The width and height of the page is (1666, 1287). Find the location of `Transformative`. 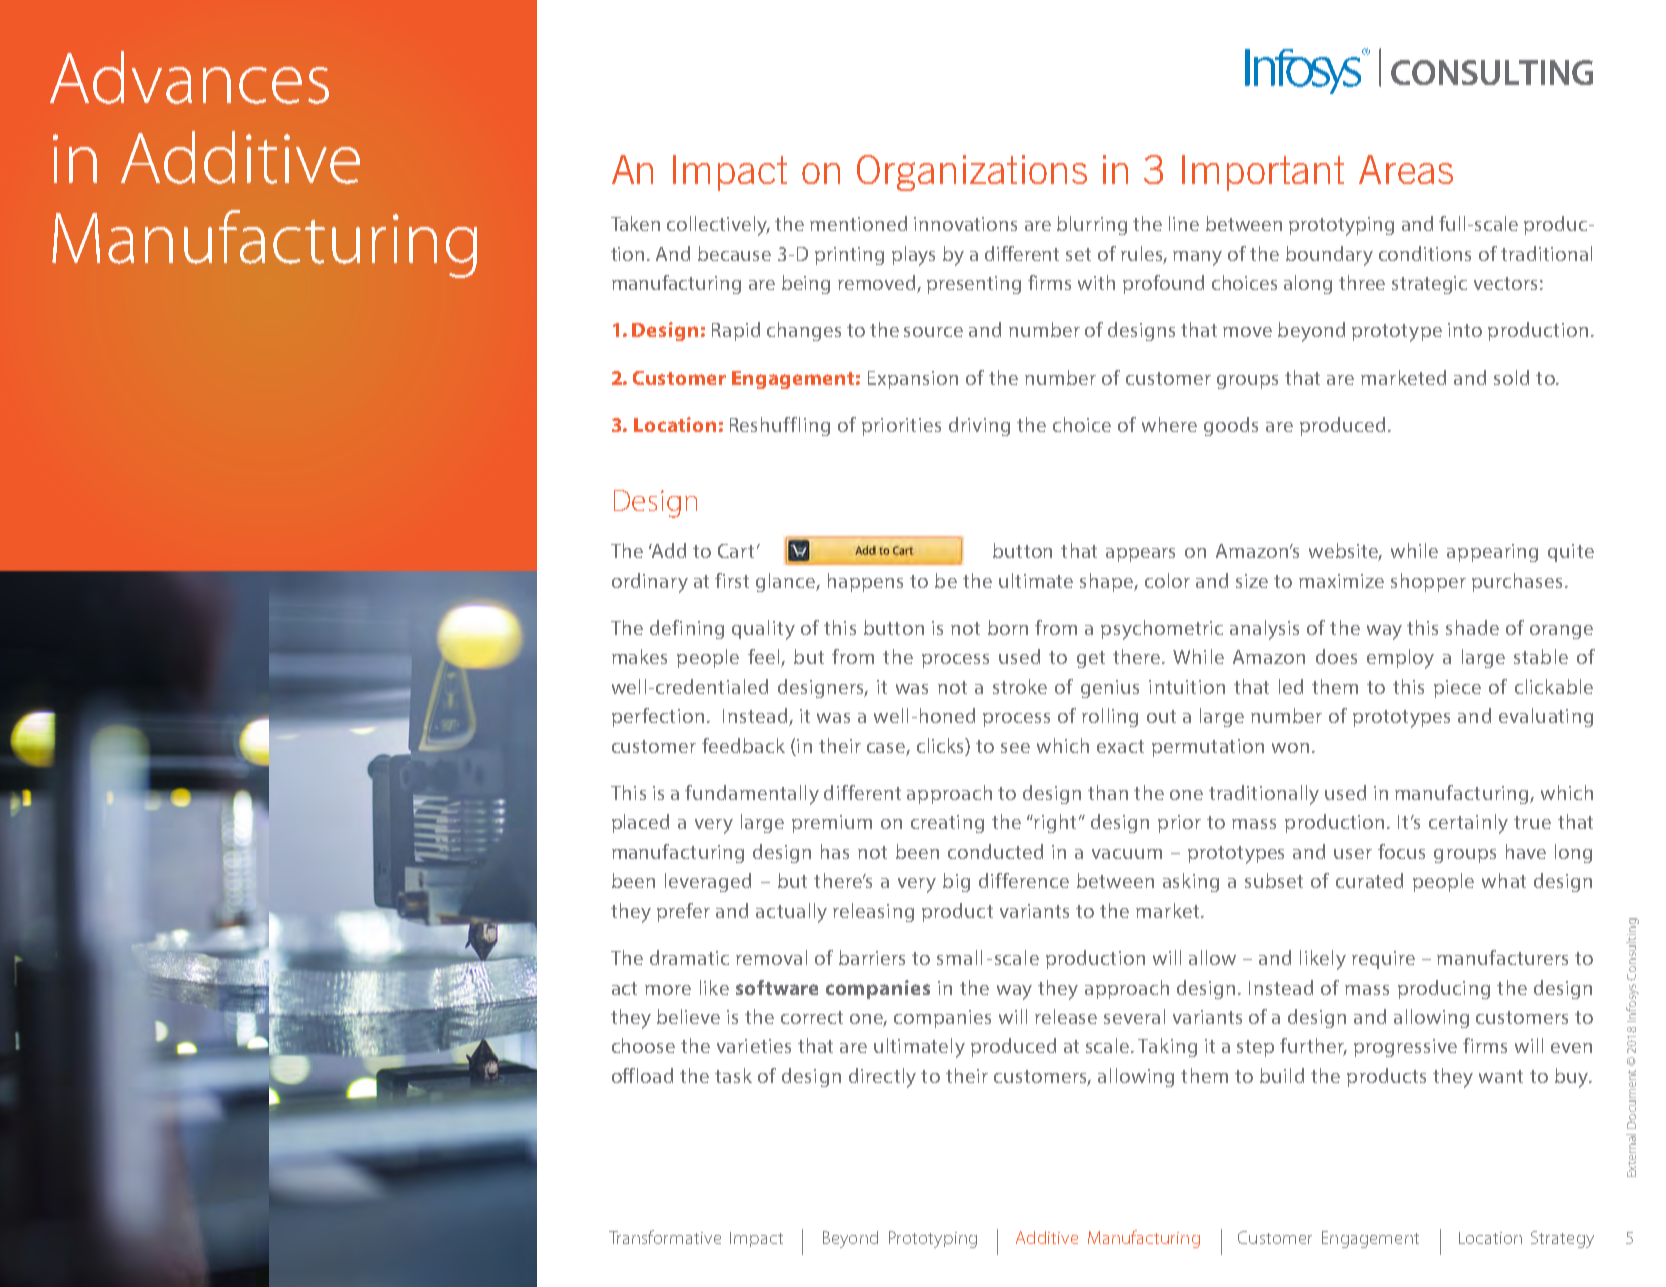

Transformative is located at coordinates (665, 1237).
